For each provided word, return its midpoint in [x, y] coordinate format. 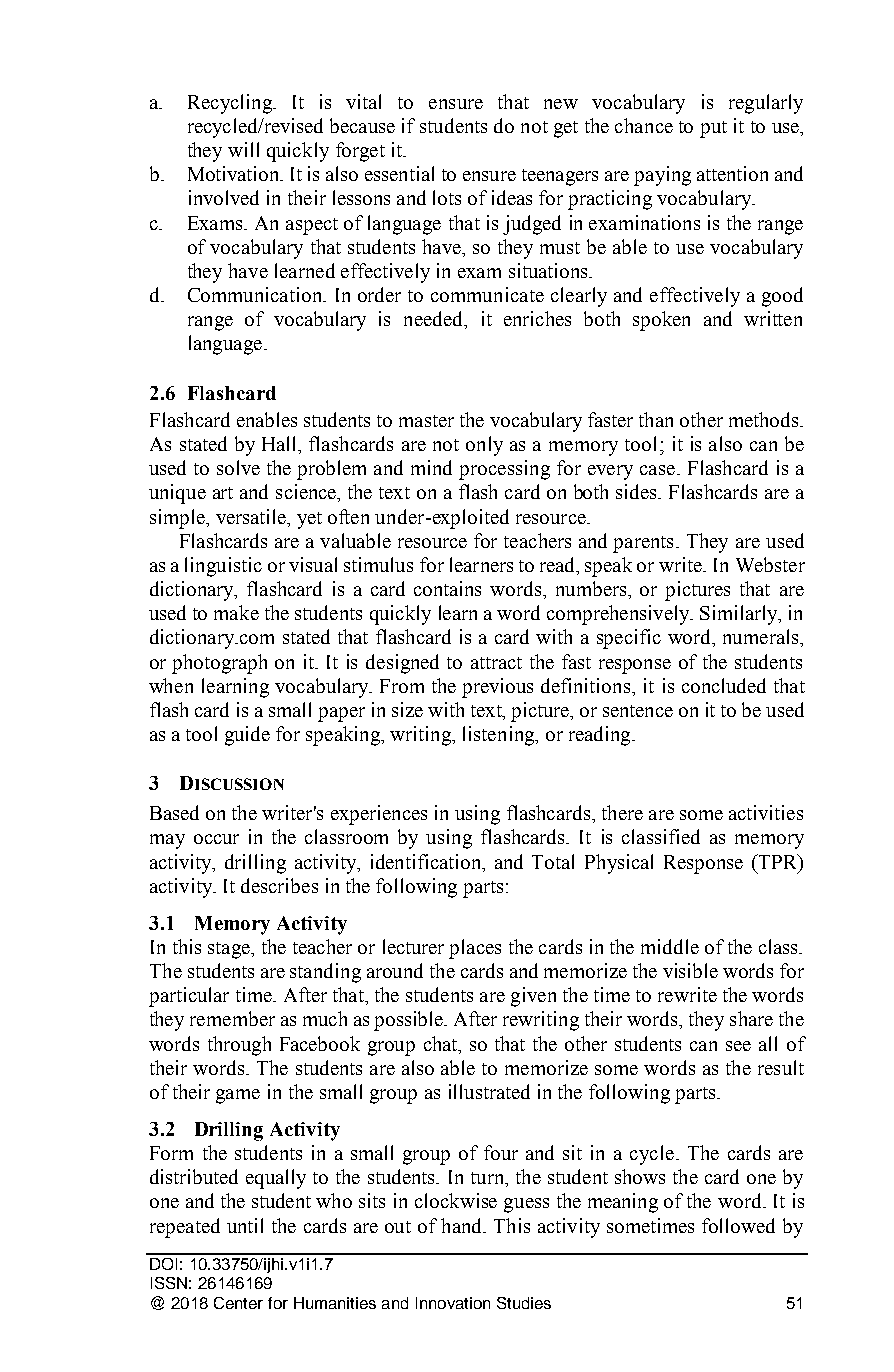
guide [247, 736]
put [713, 129]
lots [447, 197]
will [243, 149]
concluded [724, 685]
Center [238, 1303]
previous [497, 688]
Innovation [453, 1303]
